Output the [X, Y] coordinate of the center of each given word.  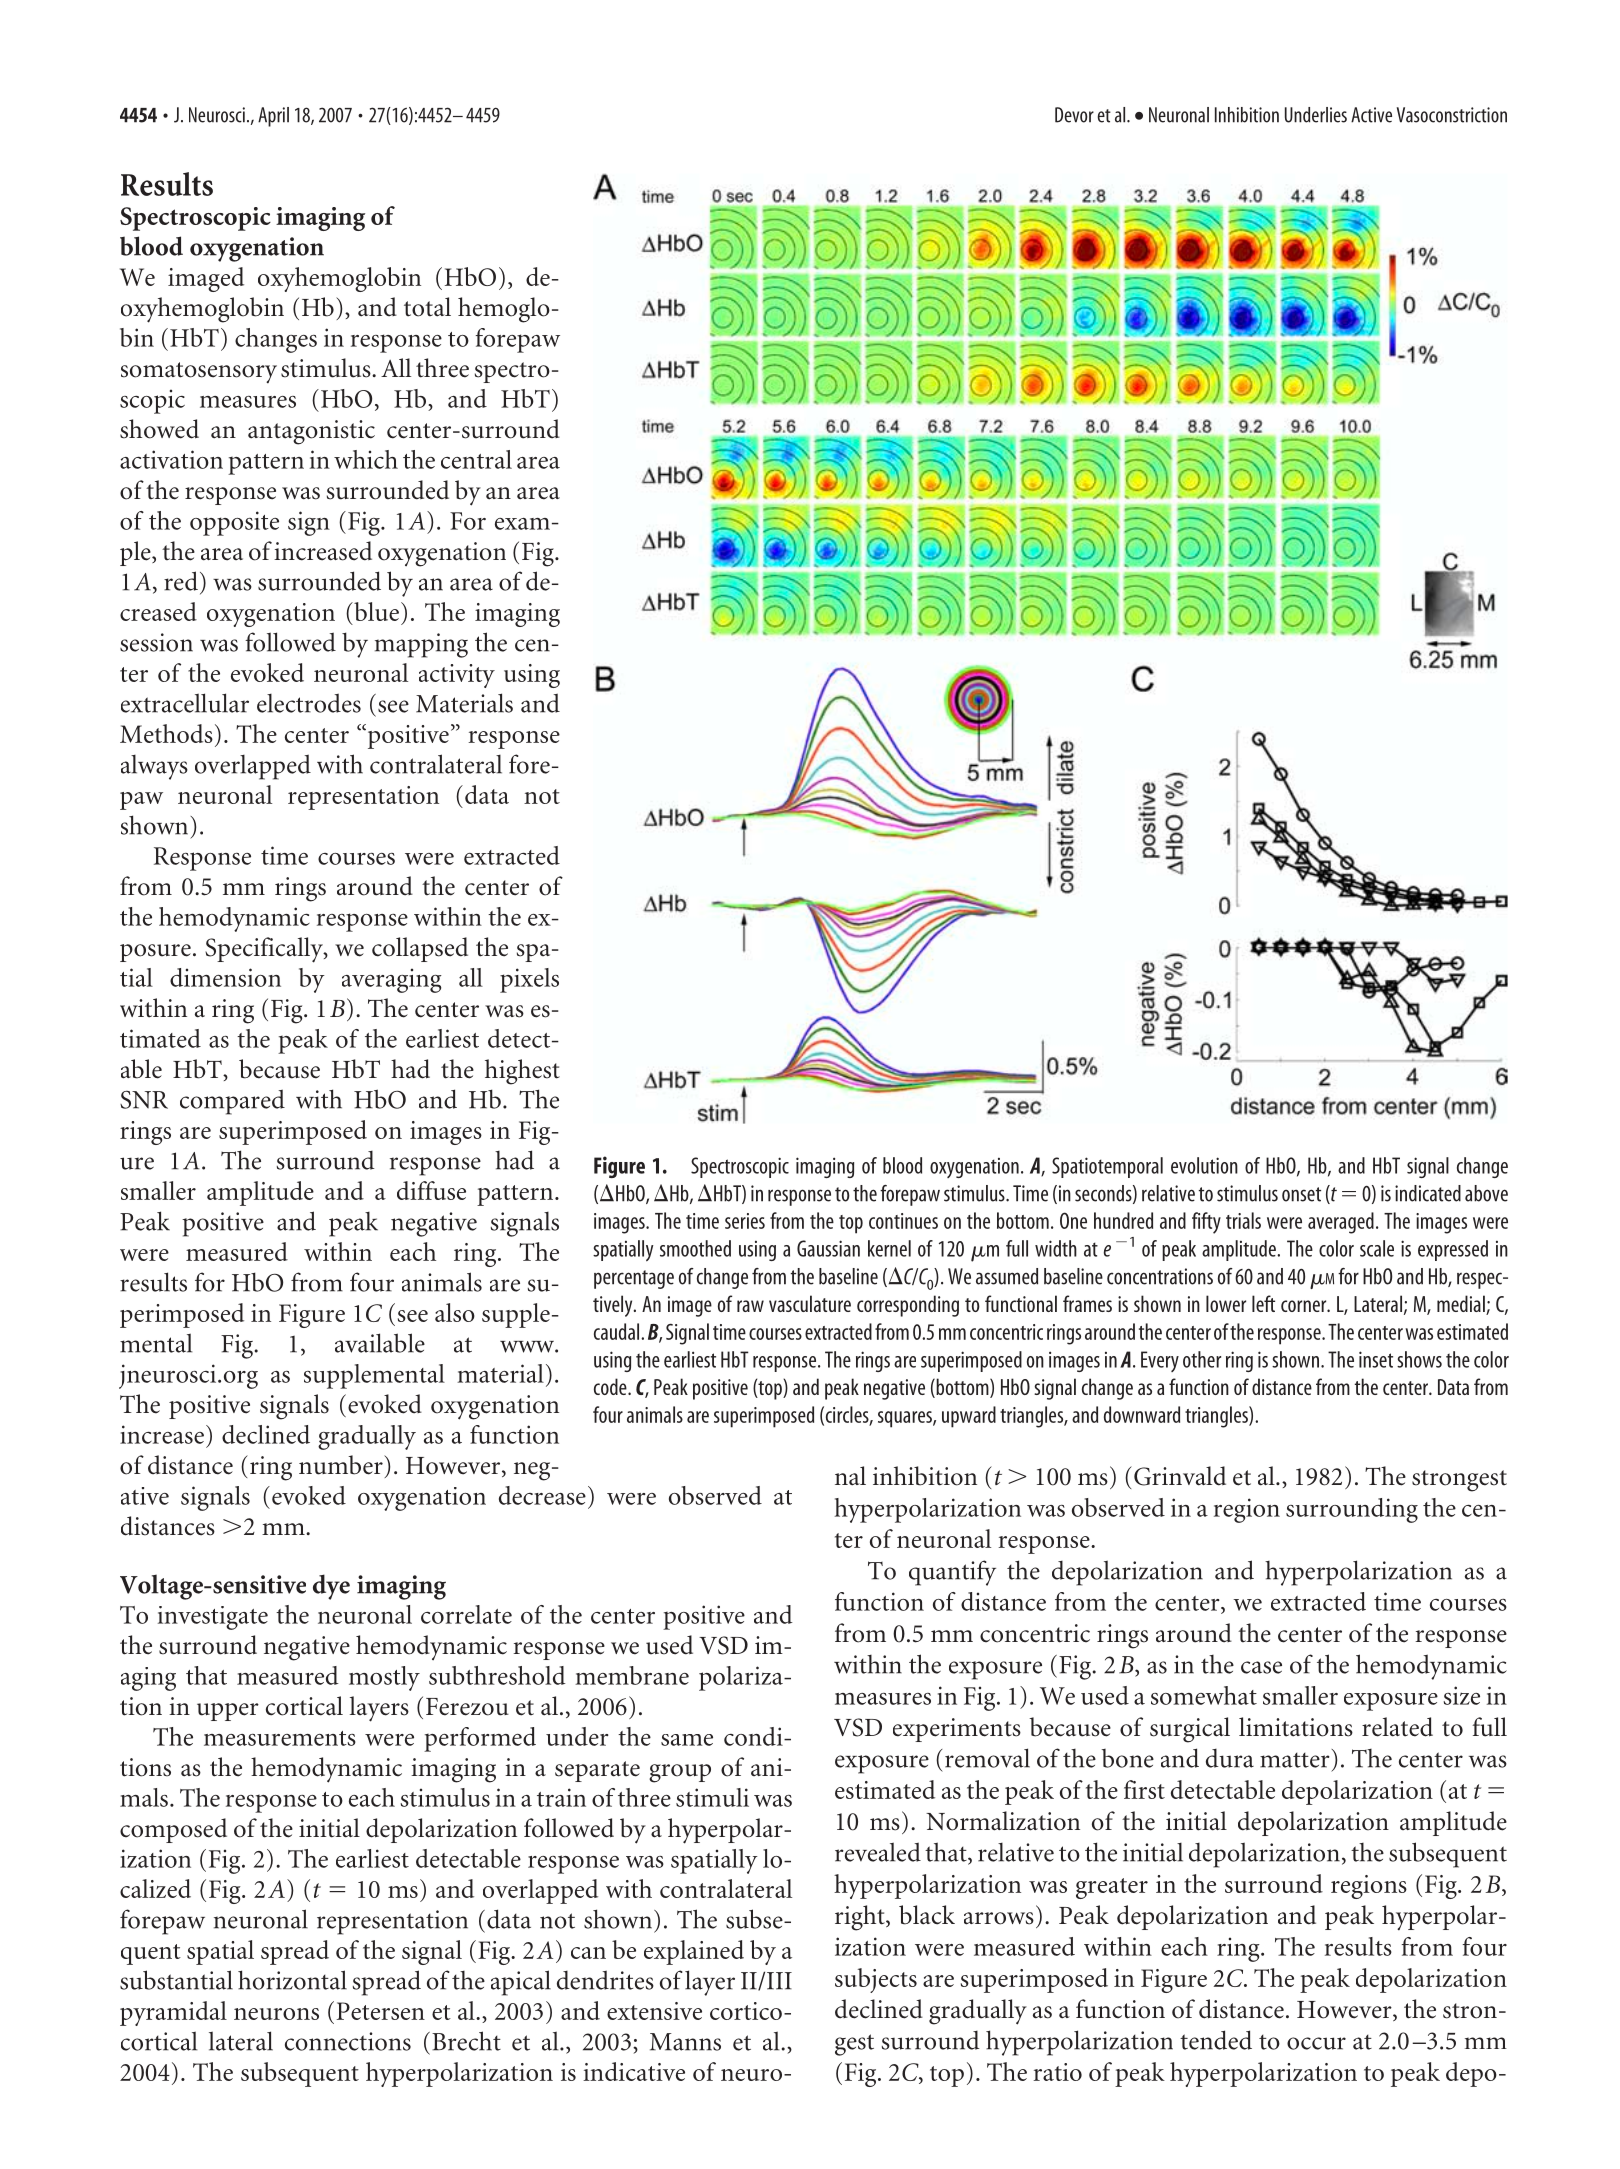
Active [1371, 115]
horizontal [292, 1980]
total [427, 307]
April [273, 117]
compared [232, 1102]
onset [1301, 1194]
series [745, 1221]
